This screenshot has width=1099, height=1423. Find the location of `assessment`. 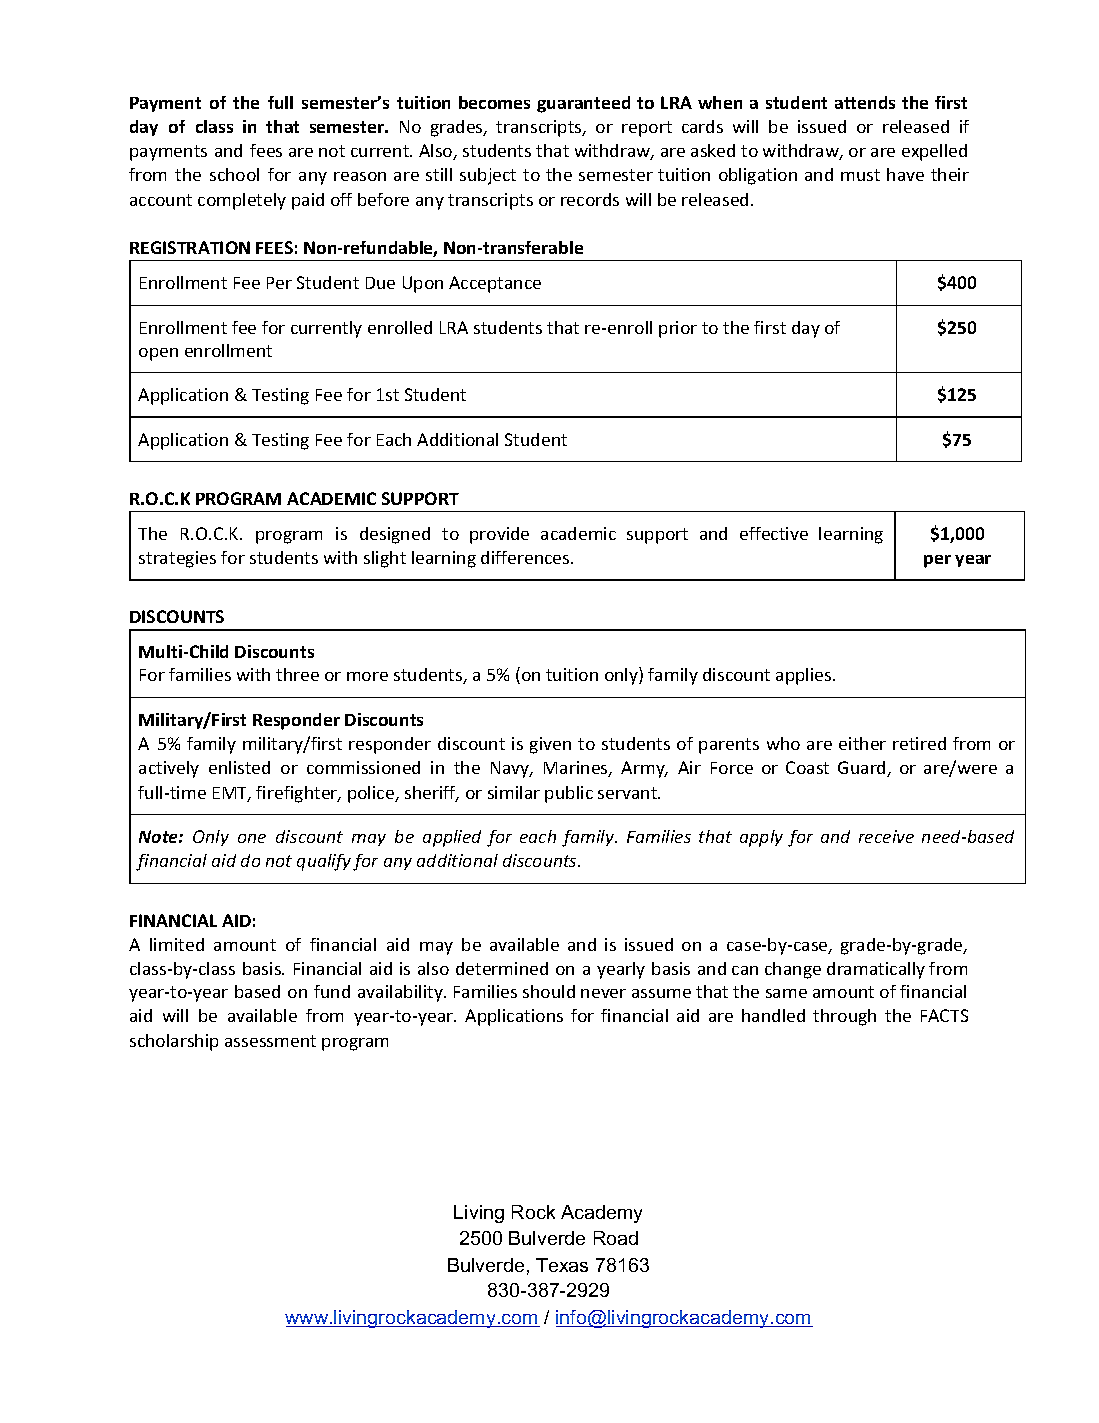

assessment is located at coordinates (270, 1041).
